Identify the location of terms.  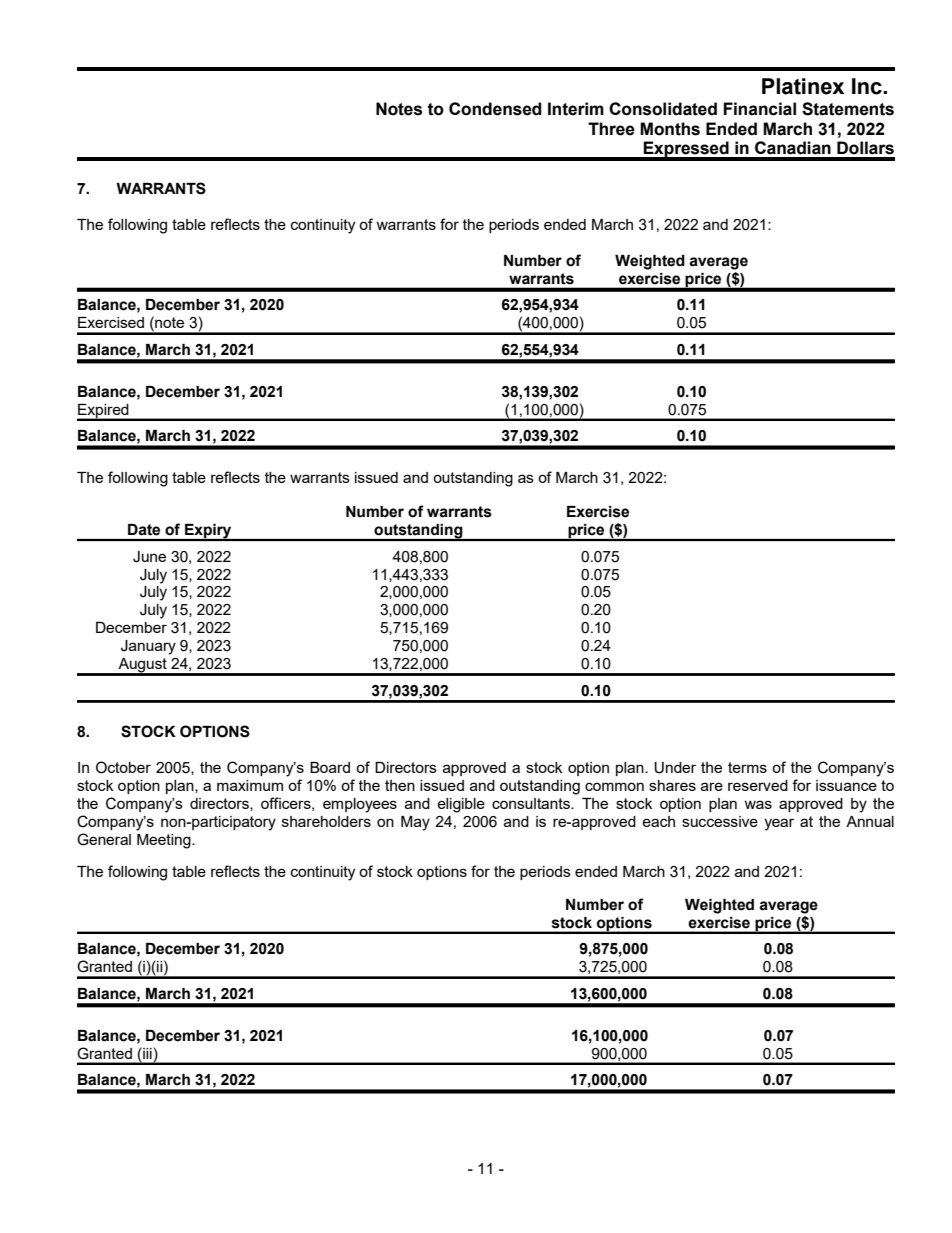
(747, 767).
